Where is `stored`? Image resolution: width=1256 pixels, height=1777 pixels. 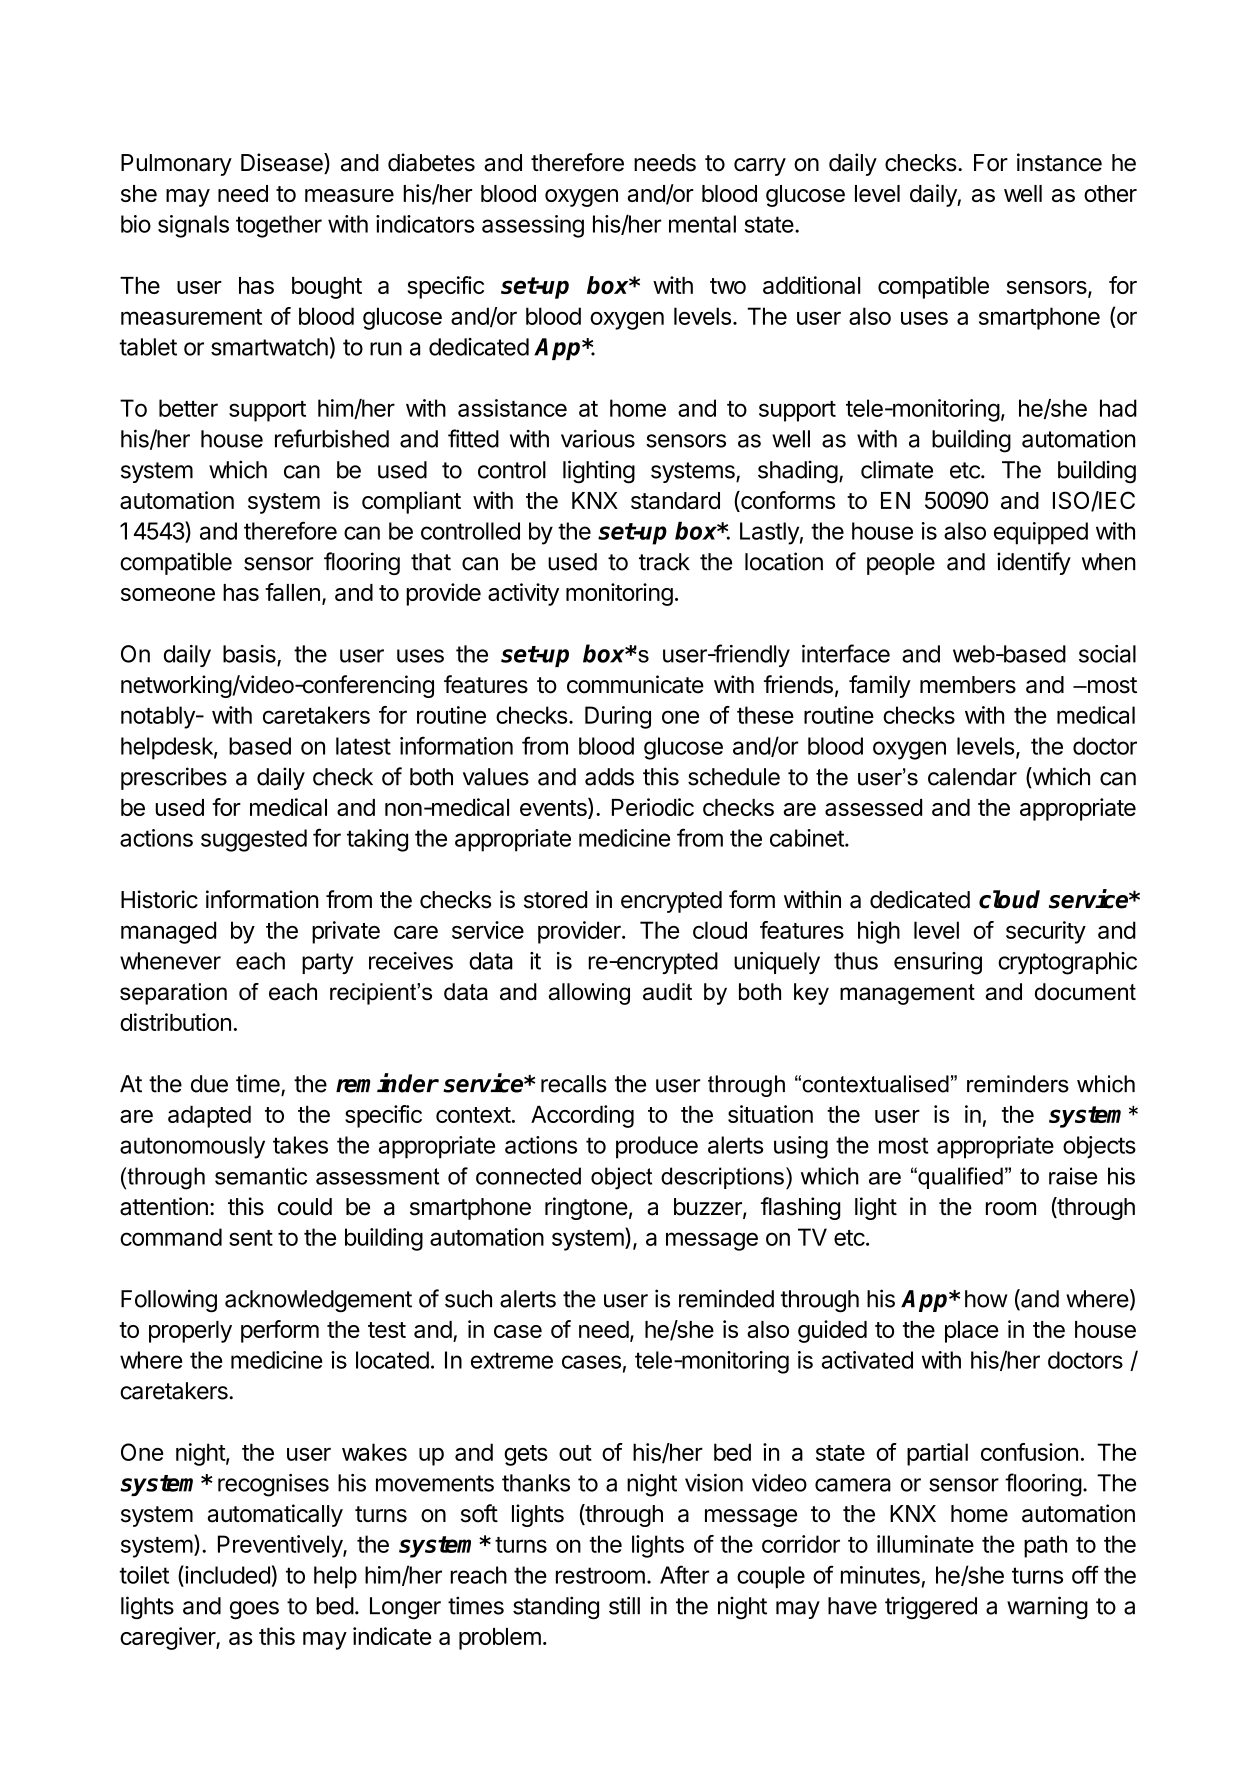 stored is located at coordinates (555, 900).
